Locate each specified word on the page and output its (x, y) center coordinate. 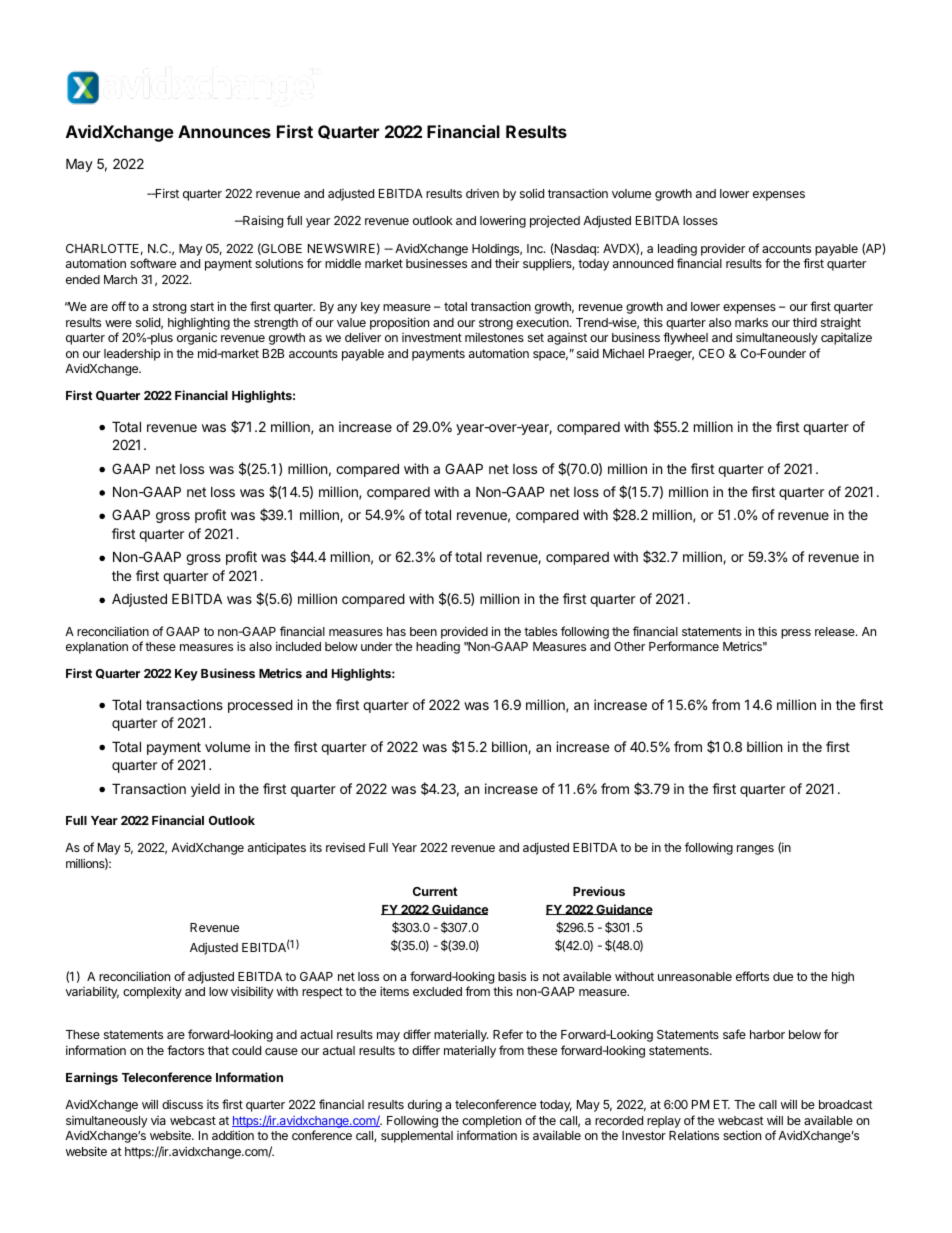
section (742, 1135)
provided (464, 632)
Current (435, 891)
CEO (712, 353)
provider (723, 249)
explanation (97, 647)
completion (491, 1121)
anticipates (277, 848)
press (796, 634)
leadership (132, 355)
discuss (182, 1104)
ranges (755, 850)
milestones (494, 337)
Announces (224, 131)
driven (482, 193)
